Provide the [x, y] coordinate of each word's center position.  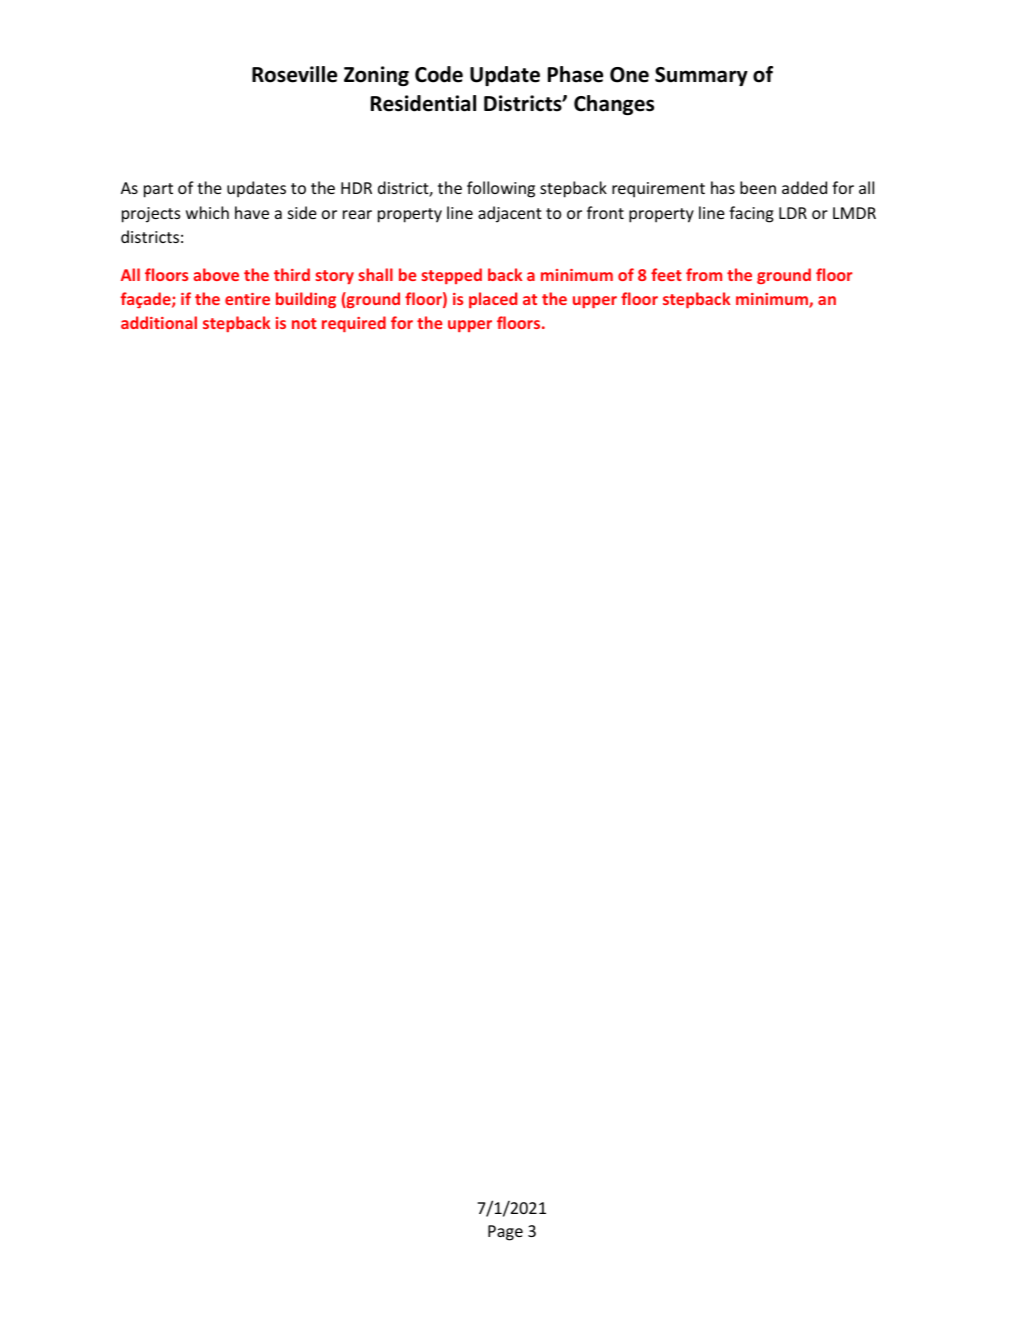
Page [505, 1233]
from [704, 274]
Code [439, 74]
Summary [701, 76]
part [158, 190]
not [304, 323]
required [354, 324]
